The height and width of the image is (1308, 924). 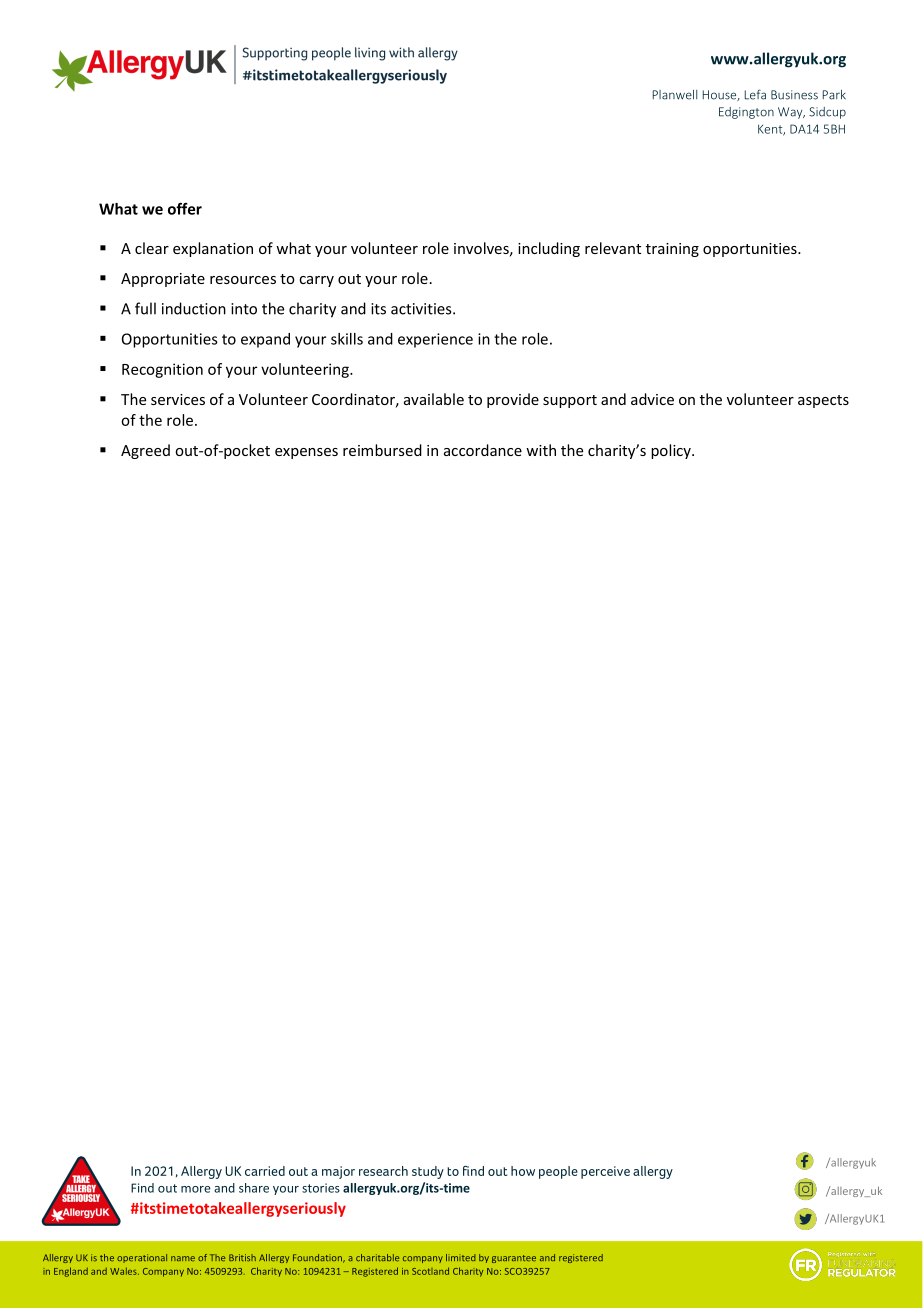 What do you see at coordinates (483, 450) in the image?
I see `accordance` at bounding box center [483, 450].
